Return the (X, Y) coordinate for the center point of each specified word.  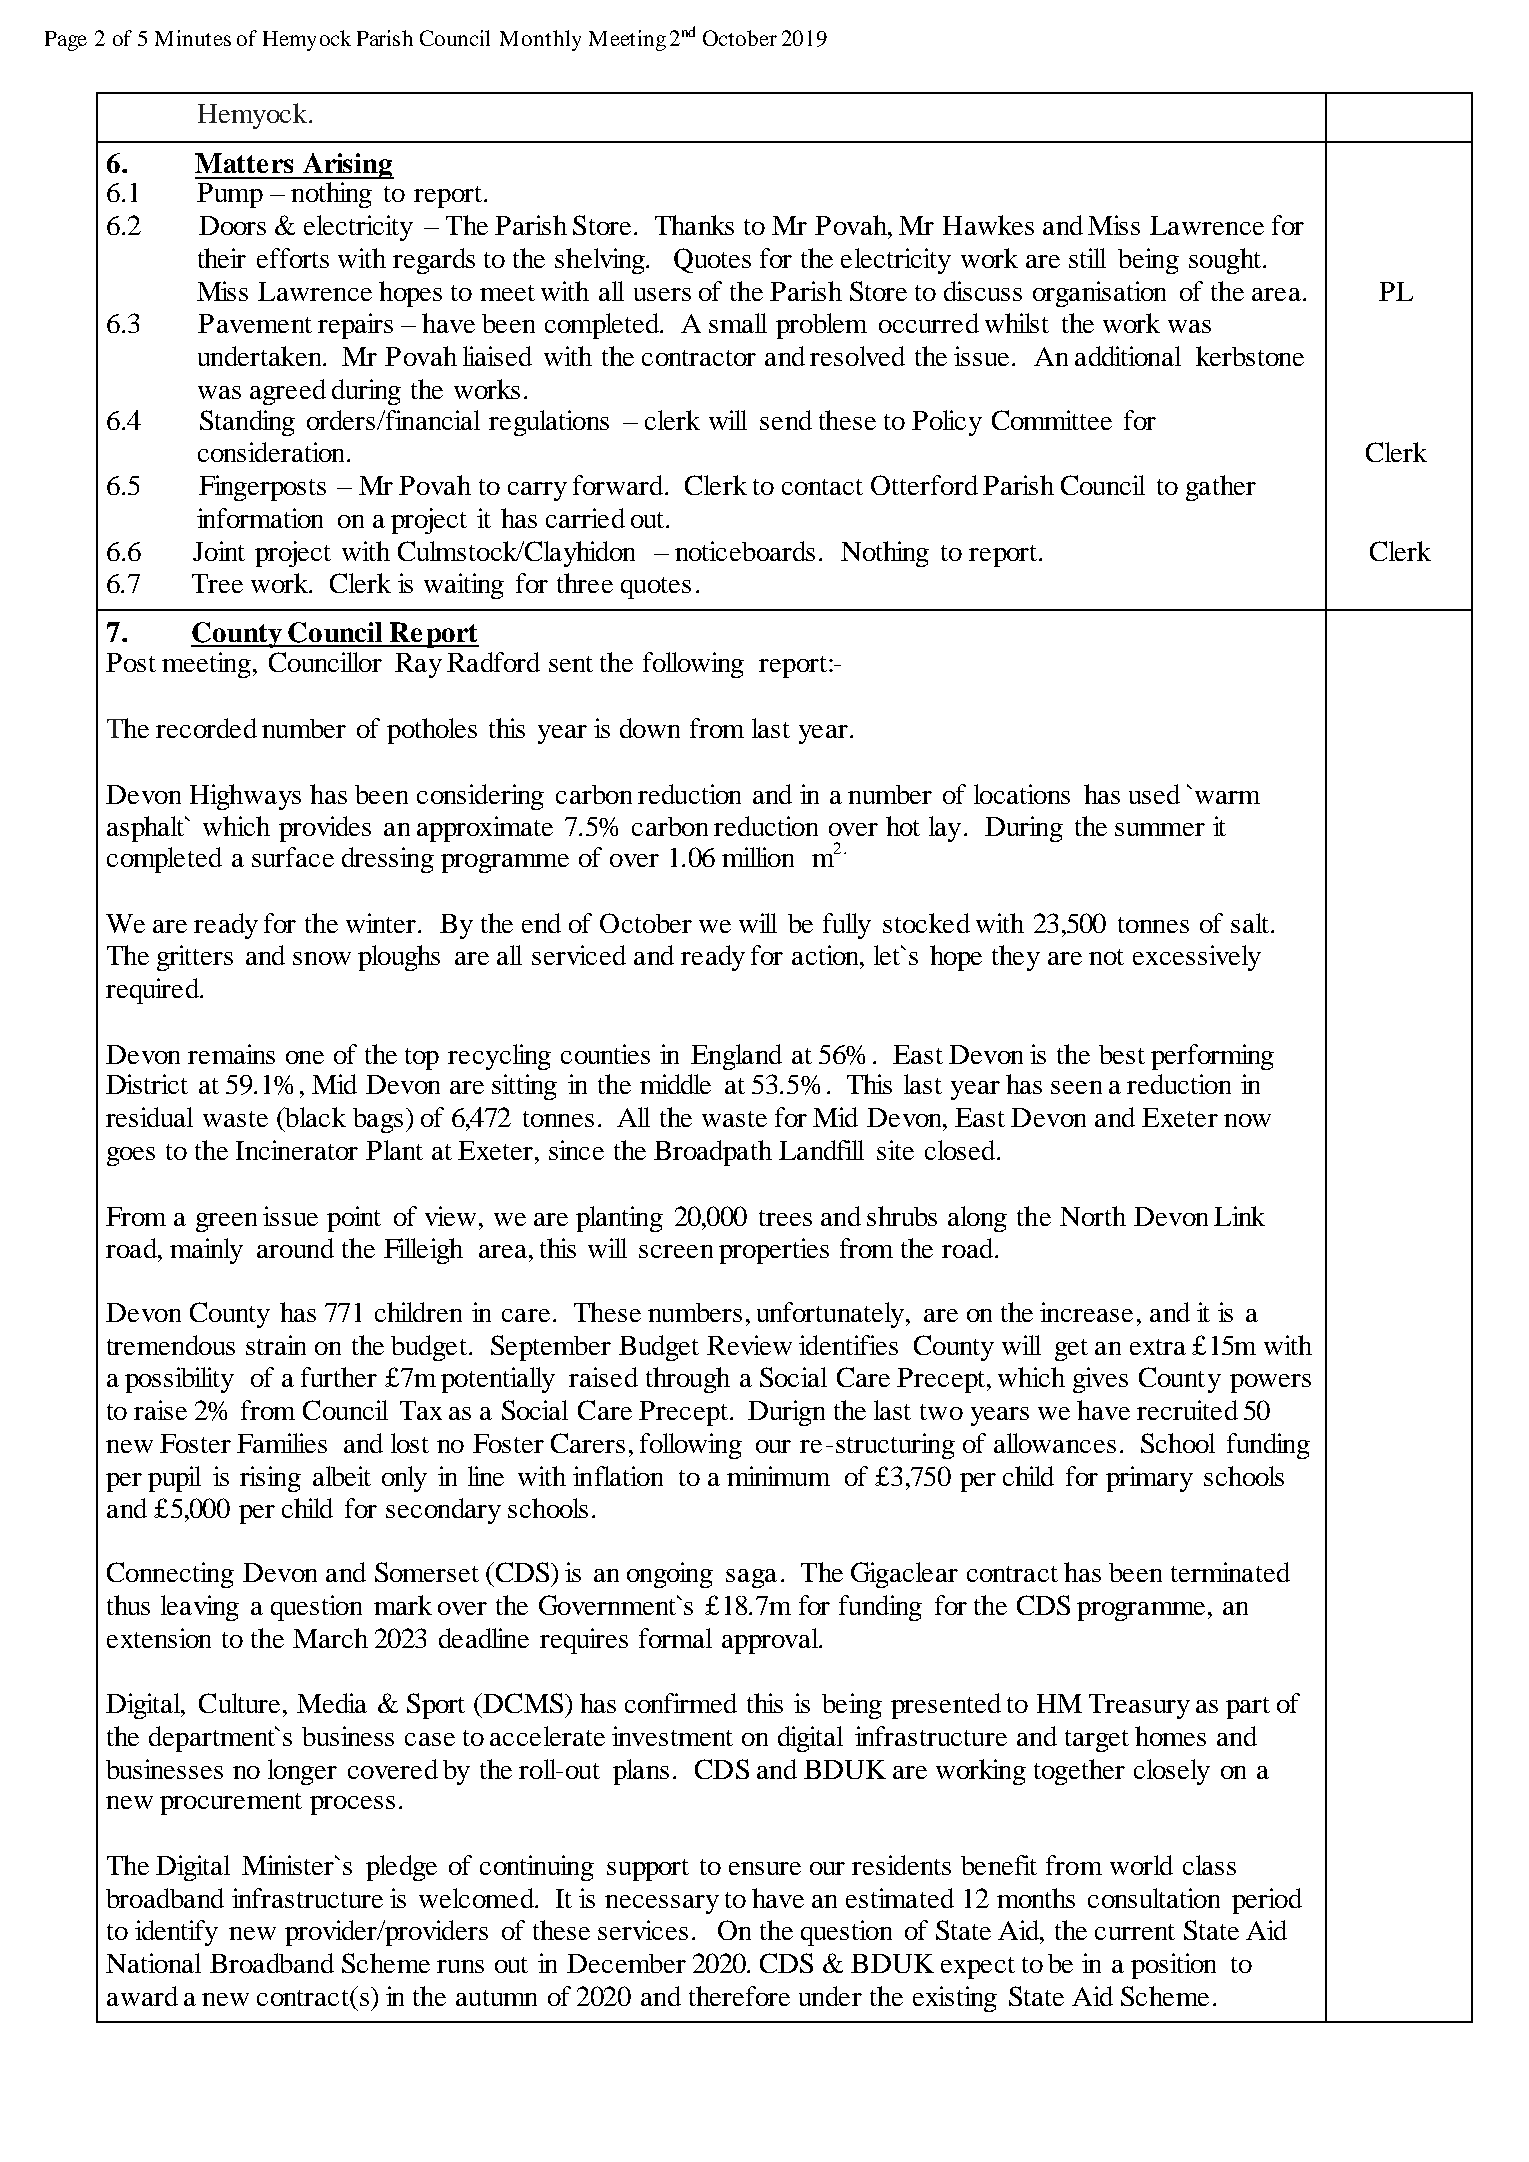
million (758, 857)
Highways (245, 797)
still (1087, 258)
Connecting (170, 1575)
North (1093, 1216)
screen (676, 1251)
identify (176, 1933)
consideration (273, 452)
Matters (244, 163)
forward (619, 485)
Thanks (694, 225)
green (226, 1222)
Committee (1052, 420)
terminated (1230, 1572)
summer (1160, 829)
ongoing (670, 1575)
